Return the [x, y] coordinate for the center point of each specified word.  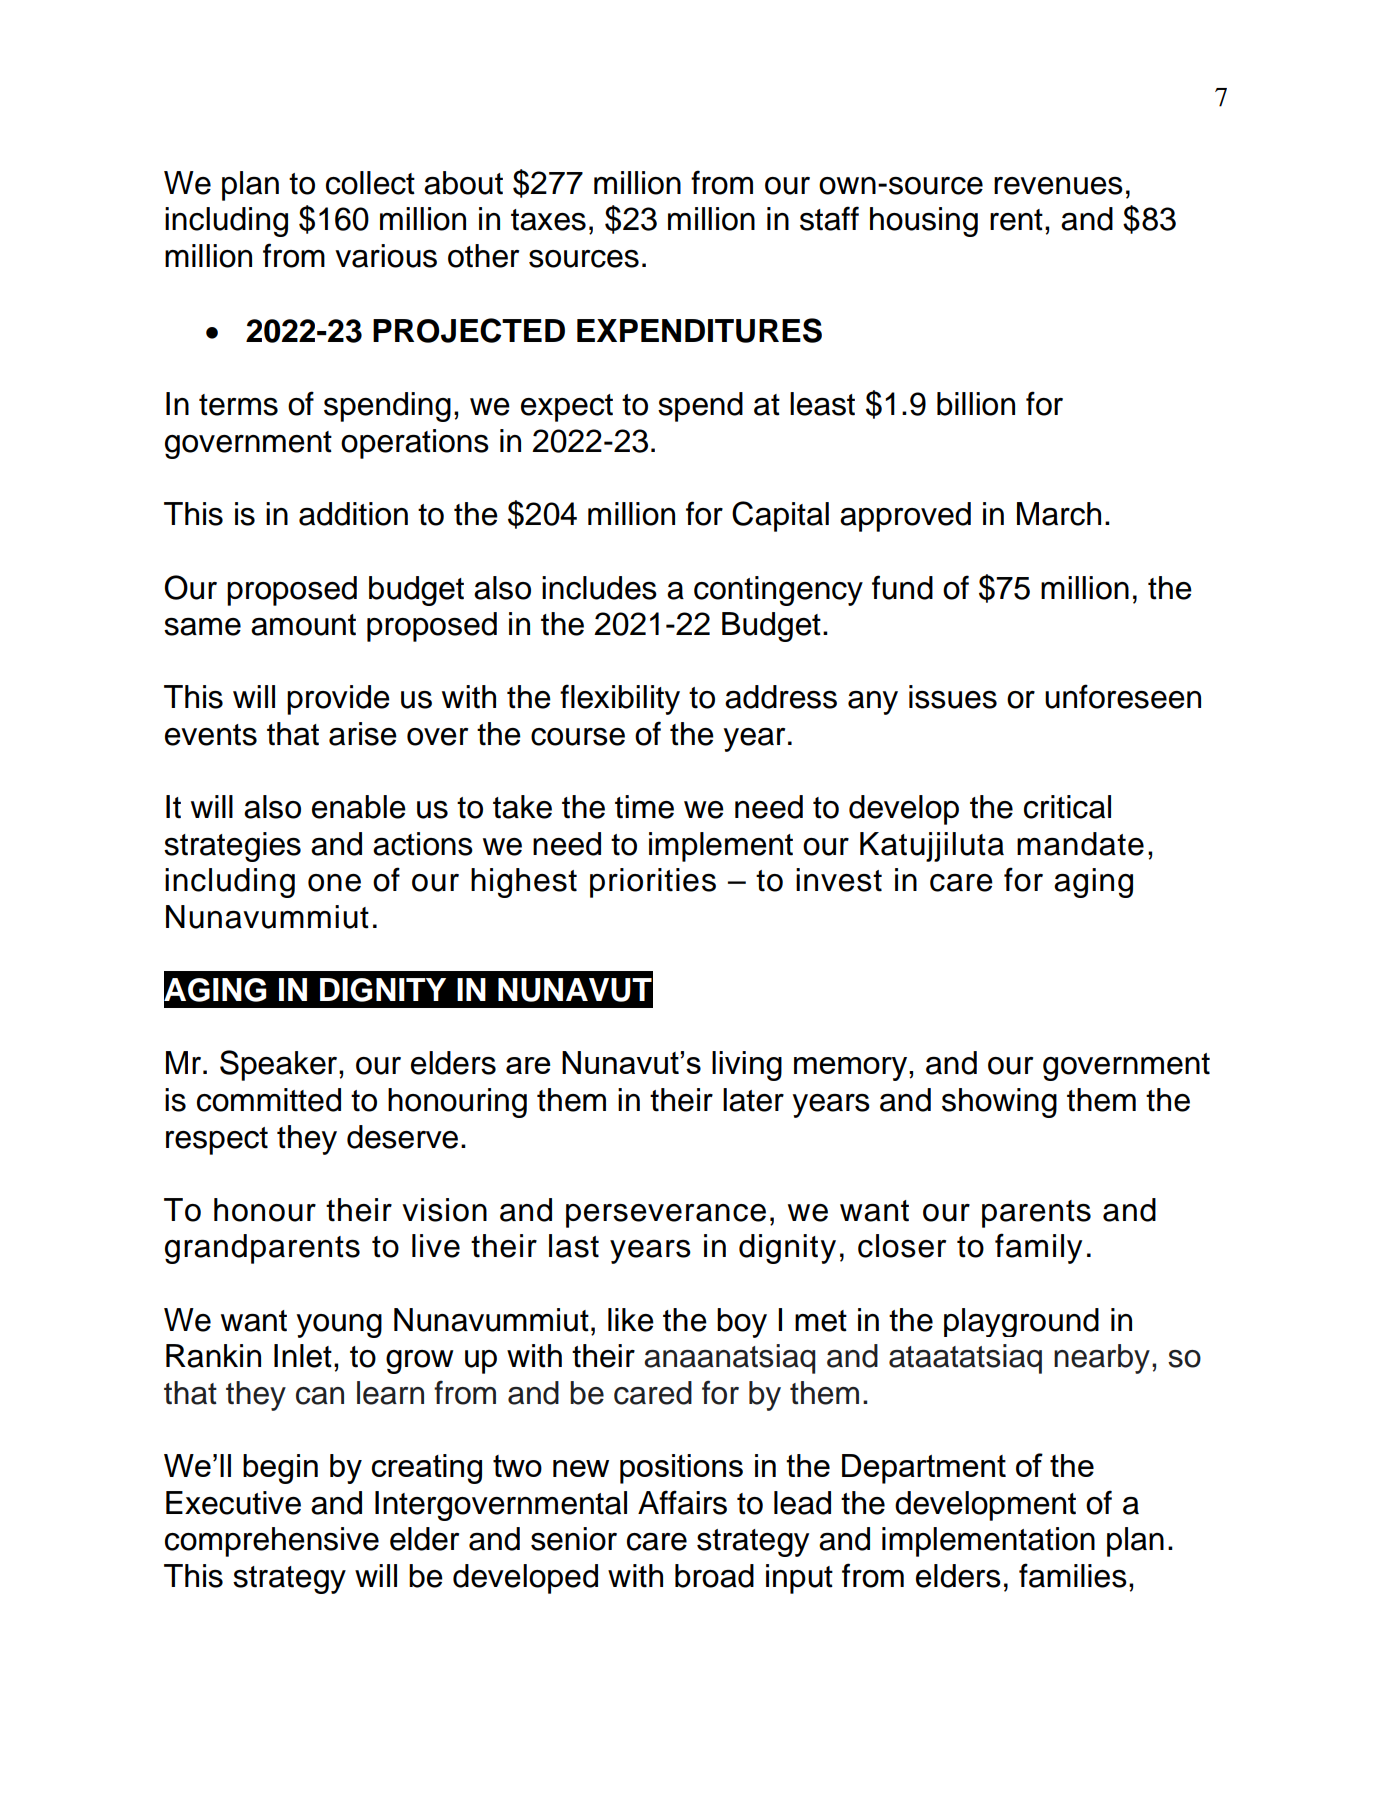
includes [599, 588]
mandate [1080, 844]
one [334, 883]
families [1073, 1575]
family [1038, 1248]
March [1059, 514]
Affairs [682, 1502]
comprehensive [272, 1542]
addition [353, 514]
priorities [653, 883]
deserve [402, 1137]
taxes [548, 220]
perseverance [666, 1216]
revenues [1058, 186]
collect [370, 183]
